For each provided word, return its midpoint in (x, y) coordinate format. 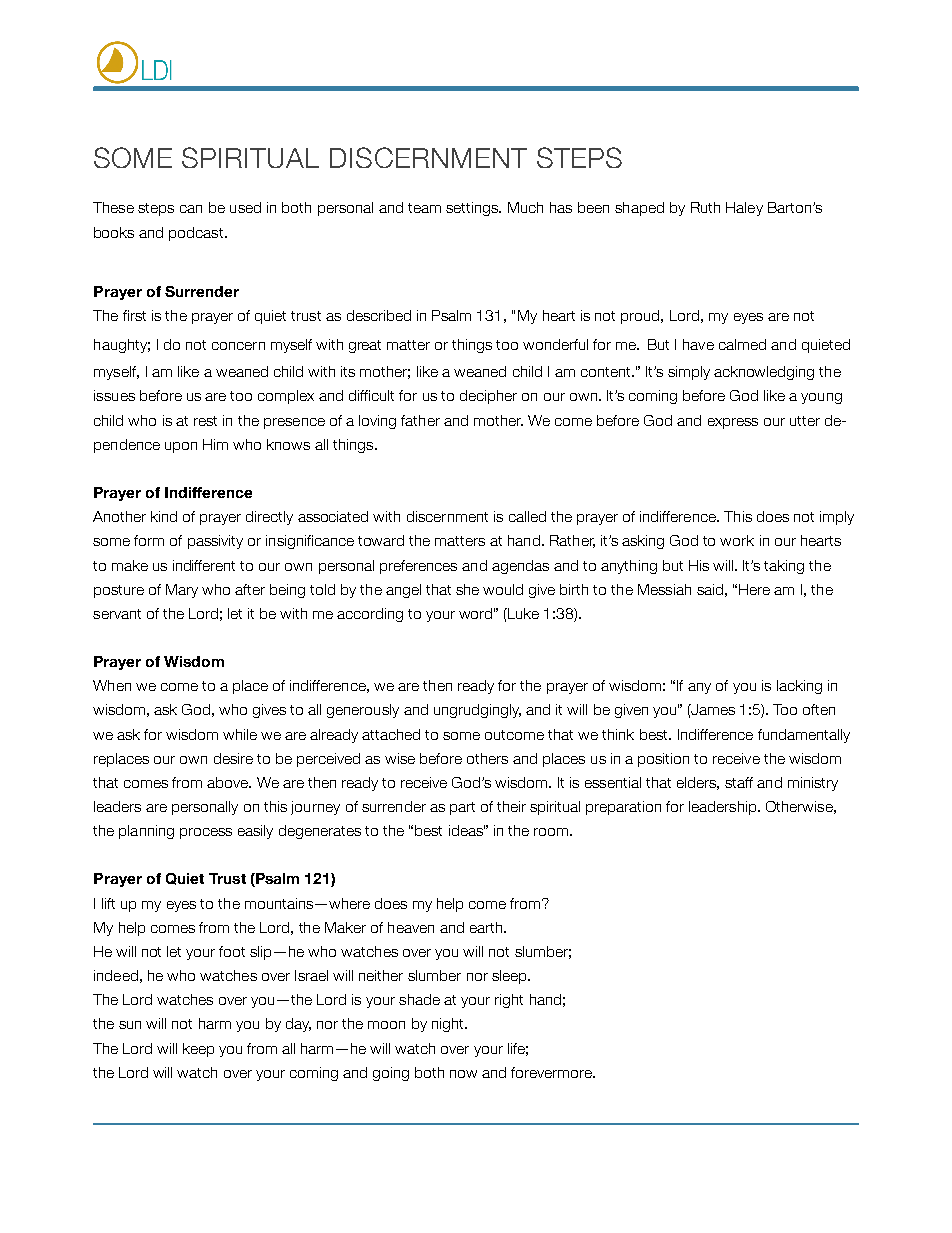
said (710, 589)
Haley (744, 209)
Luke (522, 613)
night (449, 1025)
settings (473, 209)
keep (198, 1050)
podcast (197, 234)
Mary (182, 591)
